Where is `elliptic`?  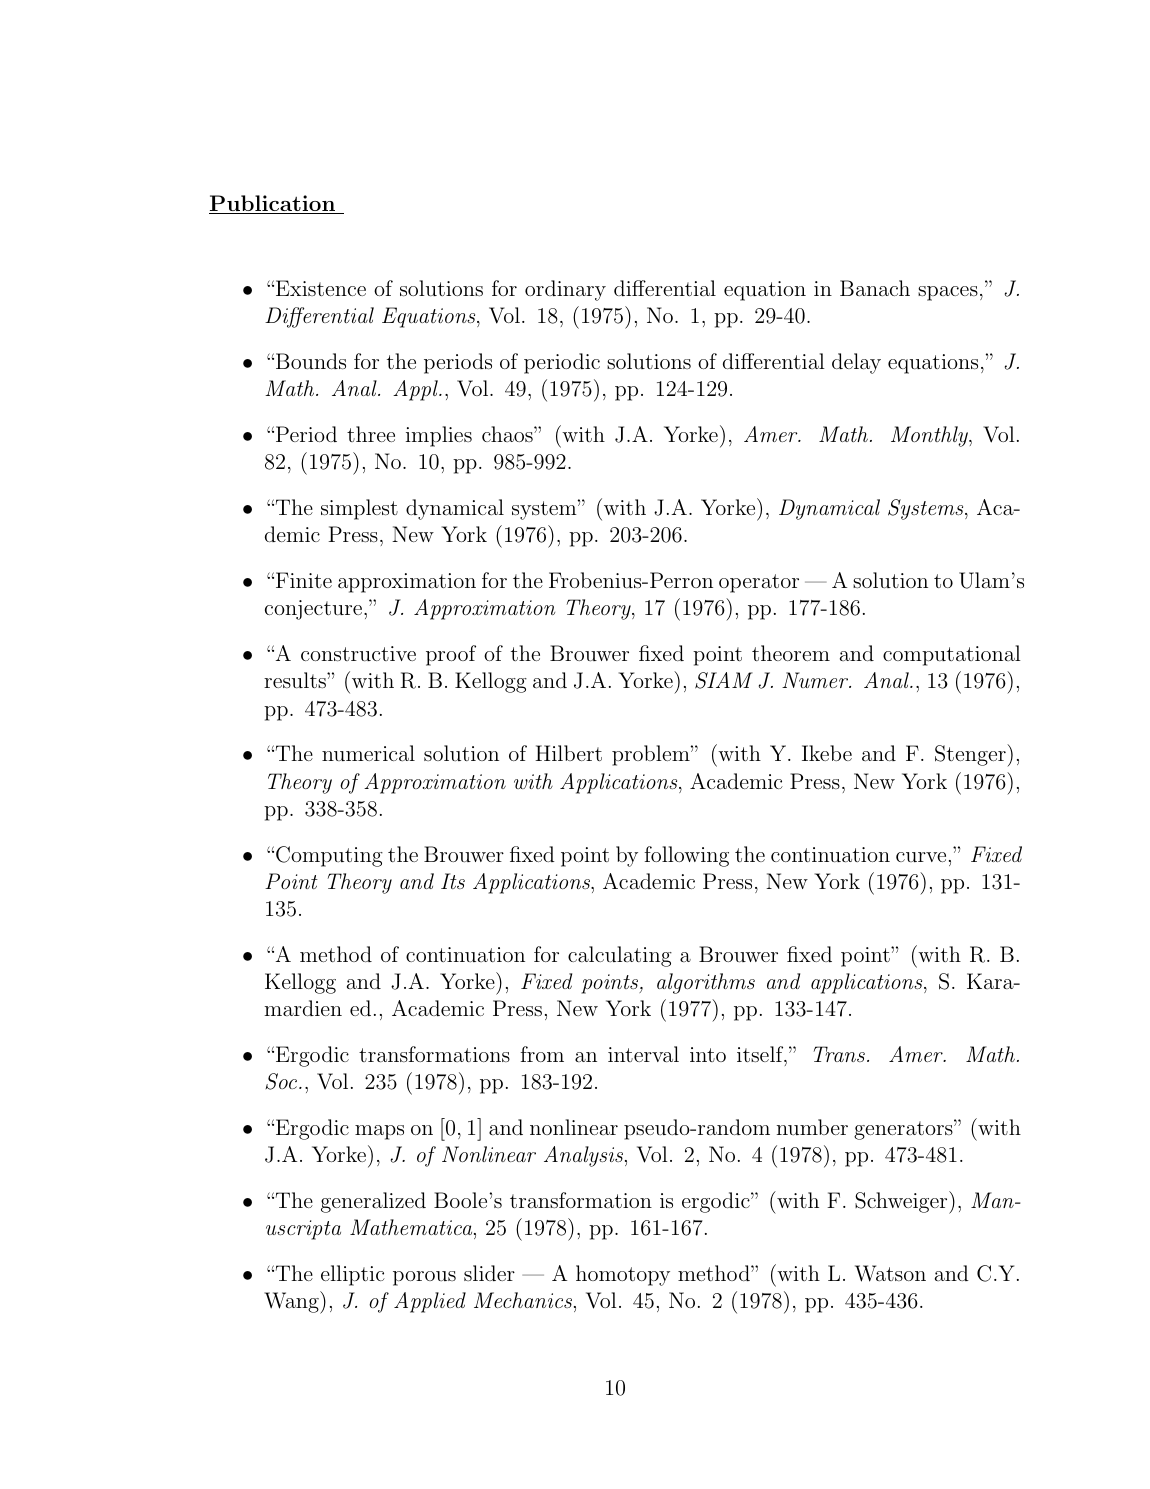 elliptic is located at coordinates (353, 1275).
